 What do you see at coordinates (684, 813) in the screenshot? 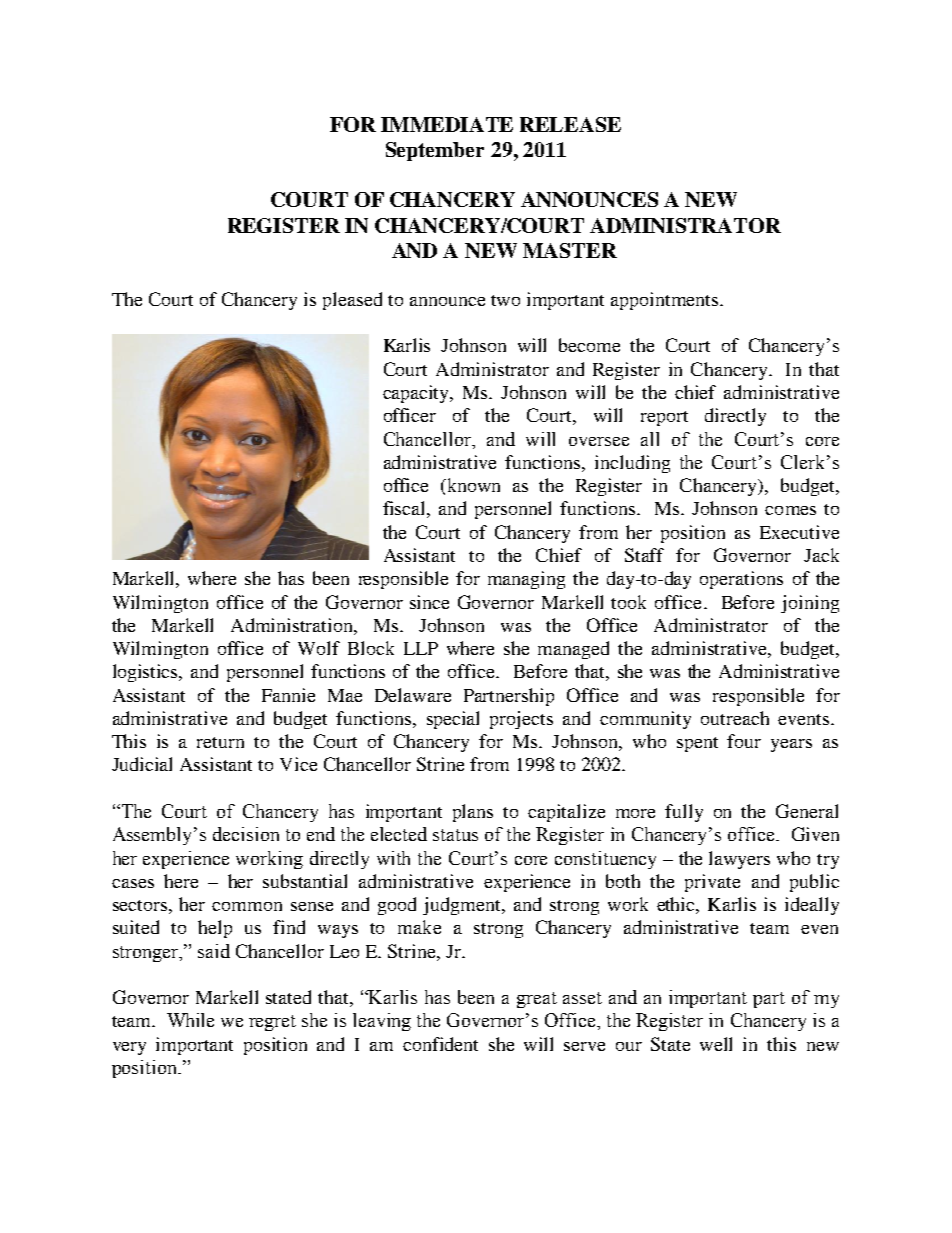
I see `fully` at bounding box center [684, 813].
